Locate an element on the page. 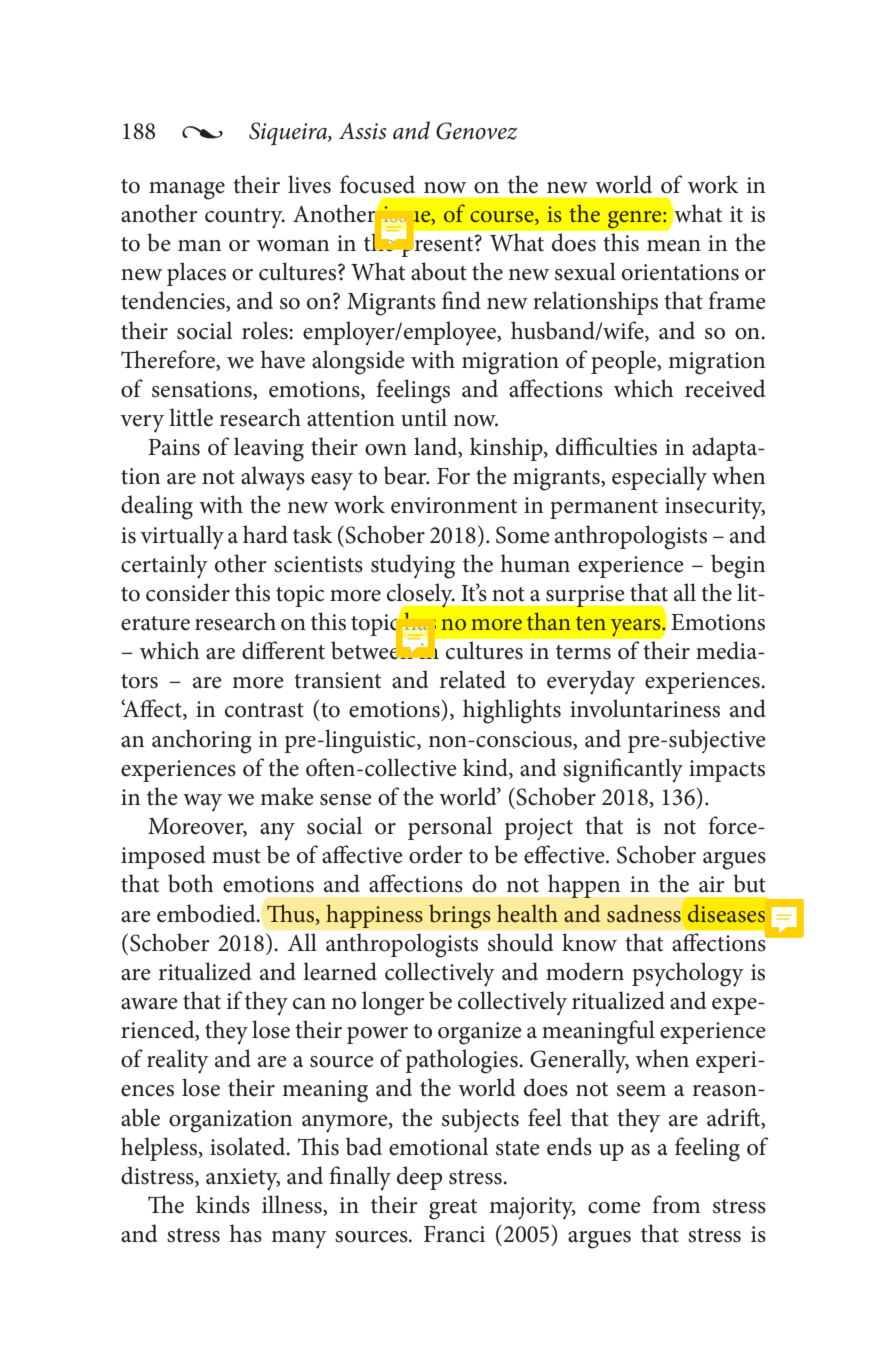 The height and width of the image is (1372, 887). sexual is located at coordinates (585, 271).
